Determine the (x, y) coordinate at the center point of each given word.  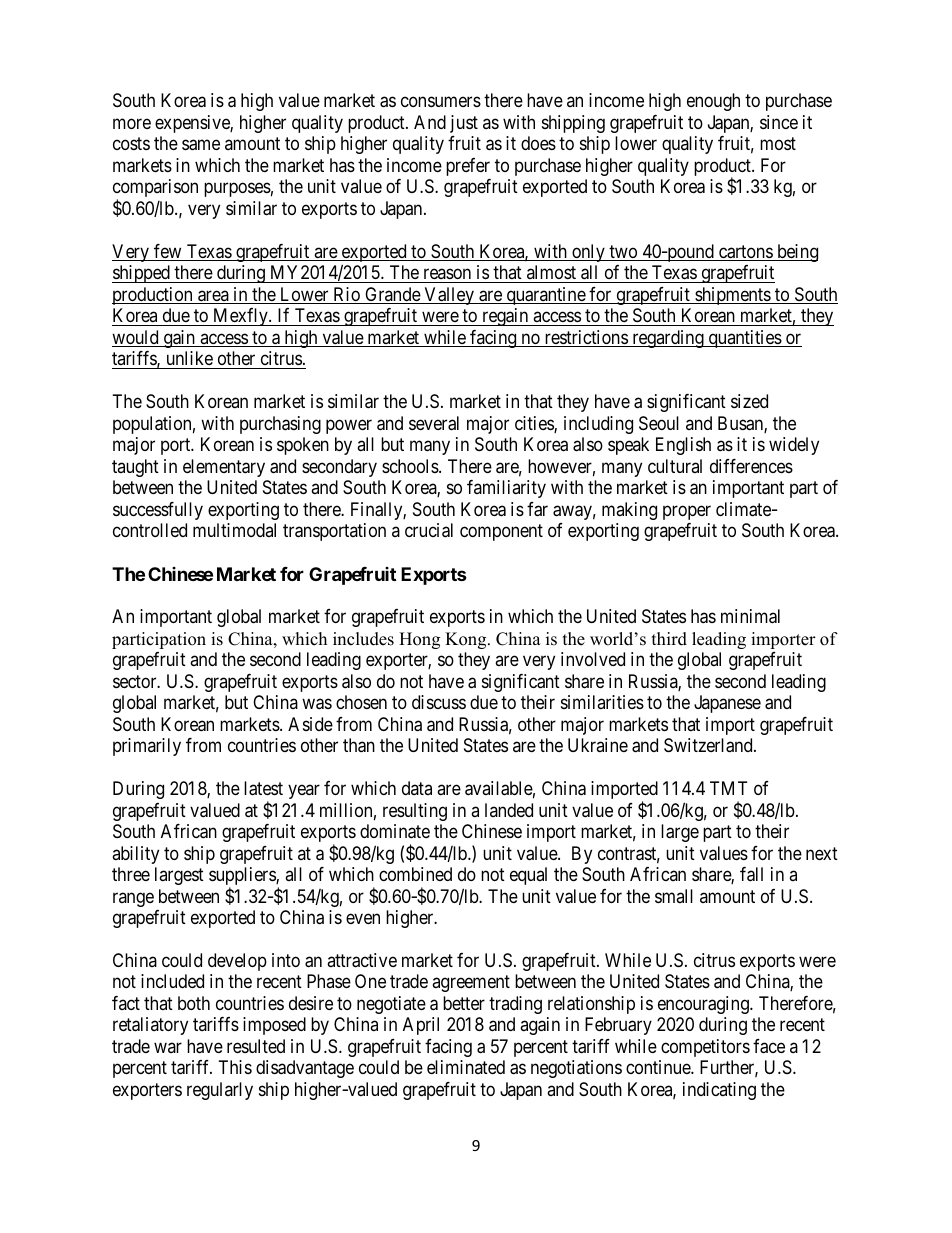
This (235, 1067)
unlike (190, 358)
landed (509, 810)
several (434, 423)
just (464, 124)
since (779, 122)
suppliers (243, 877)
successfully (158, 511)
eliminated (466, 1067)
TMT (728, 788)
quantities (744, 339)
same (201, 145)
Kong (467, 640)
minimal (750, 616)
